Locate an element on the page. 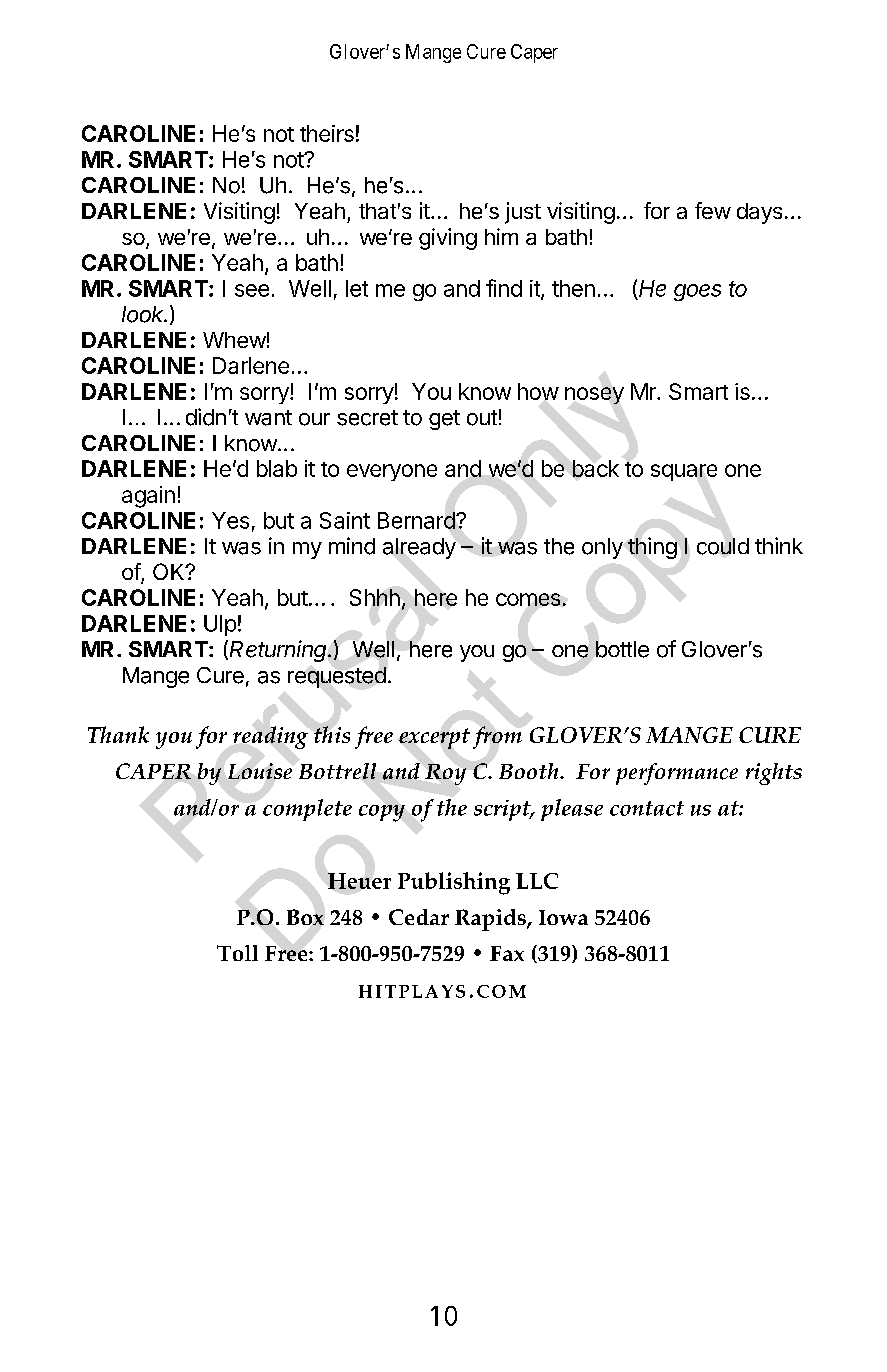 This image has width=887, height=1372. Rapids is located at coordinates (491, 920).
